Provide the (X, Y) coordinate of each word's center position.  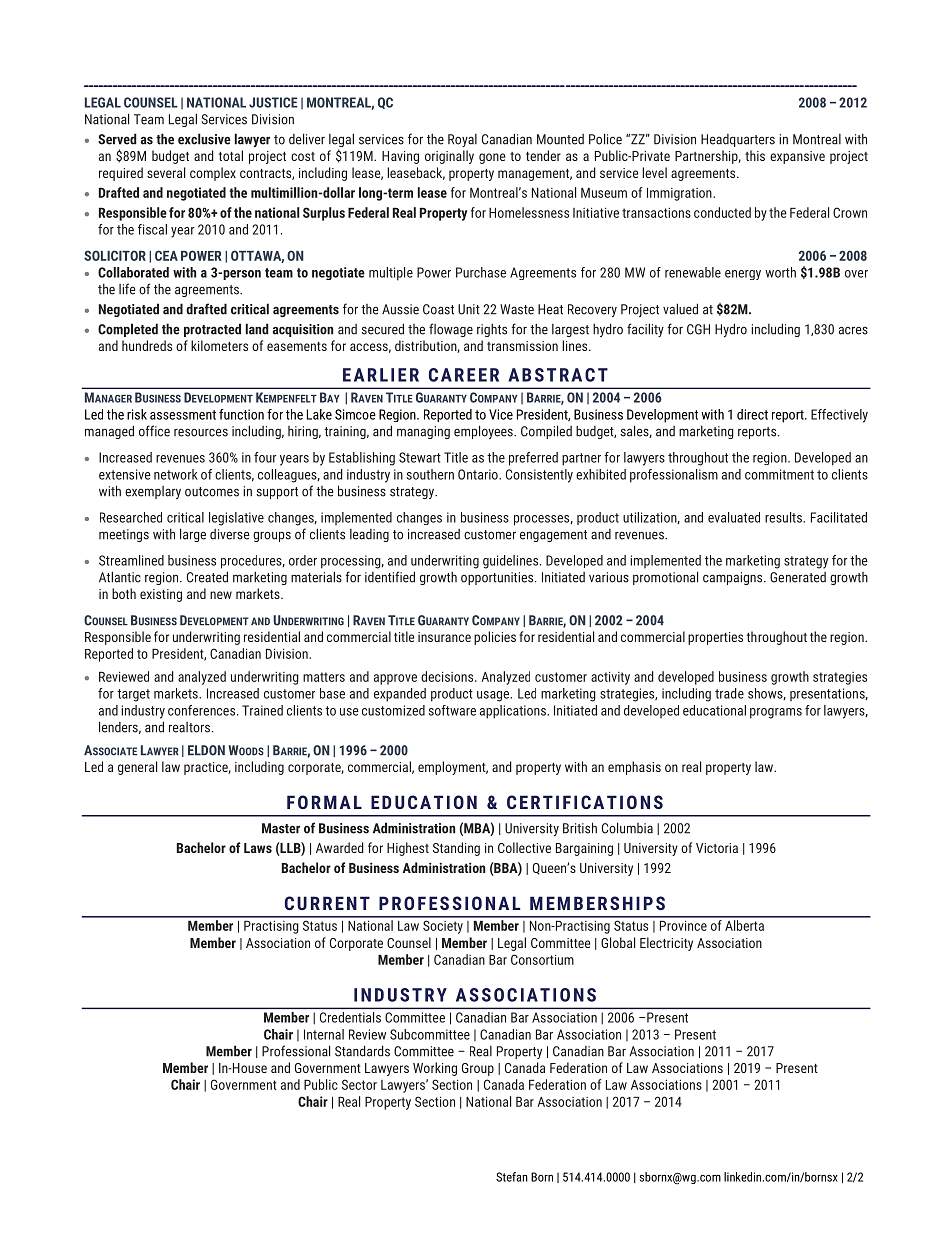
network (176, 474)
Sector (359, 1084)
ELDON (206, 750)
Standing (456, 849)
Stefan (512, 1177)
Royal (462, 140)
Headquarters (738, 140)
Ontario (479, 474)
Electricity (666, 944)
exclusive (204, 139)
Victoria (717, 848)
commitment (779, 474)
